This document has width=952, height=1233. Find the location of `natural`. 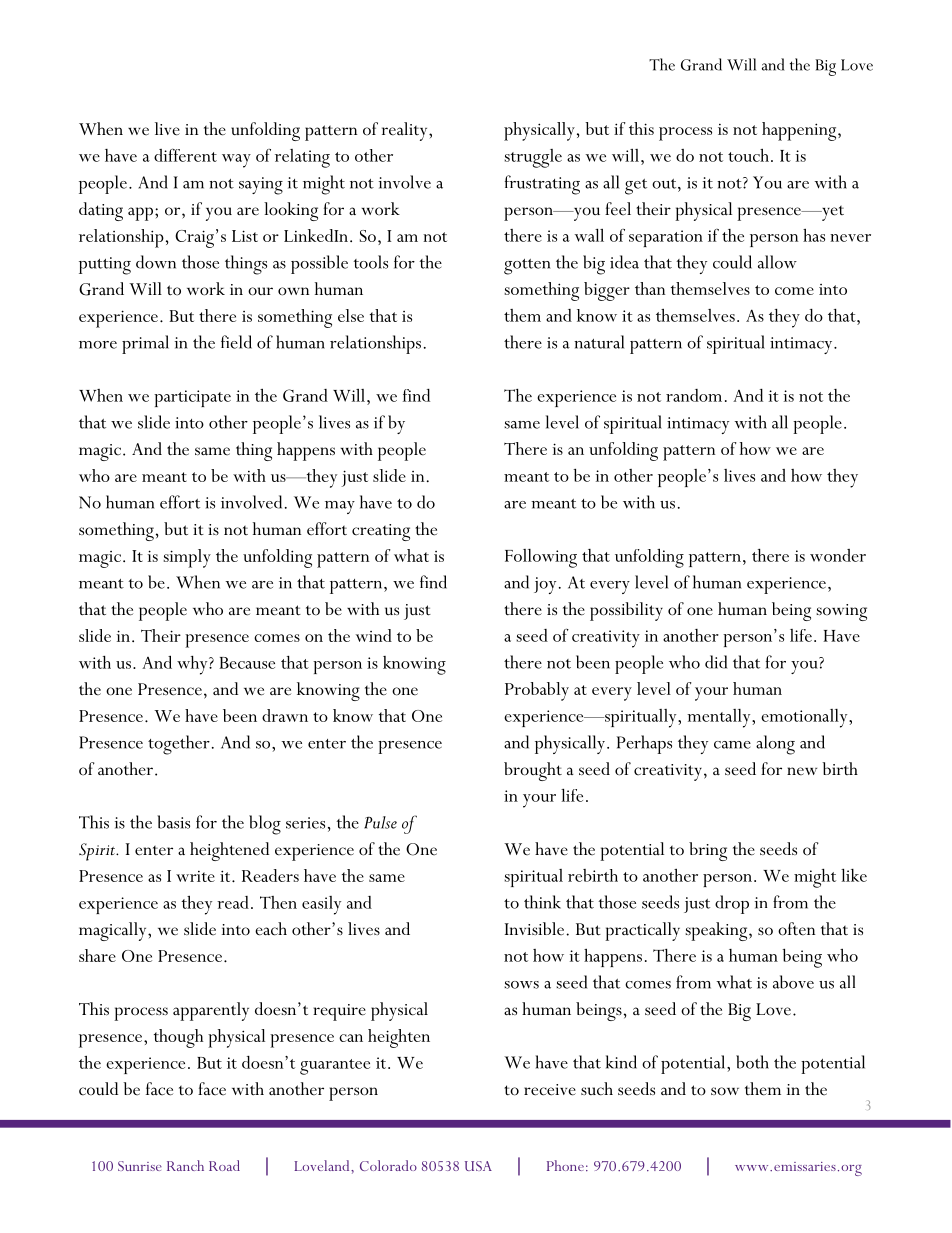

natural is located at coordinates (599, 342).
